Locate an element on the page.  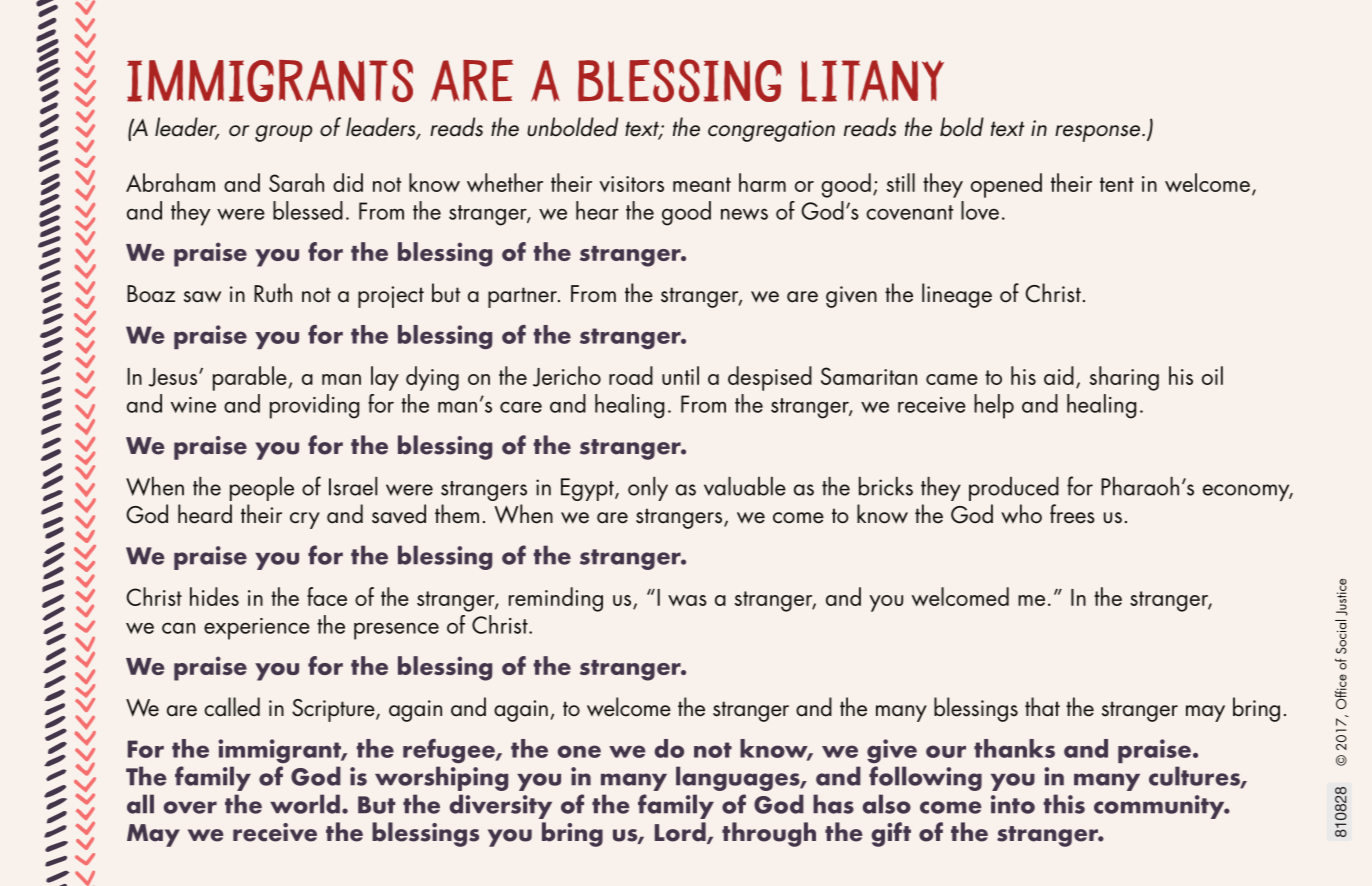
group is located at coordinates (283, 133).
